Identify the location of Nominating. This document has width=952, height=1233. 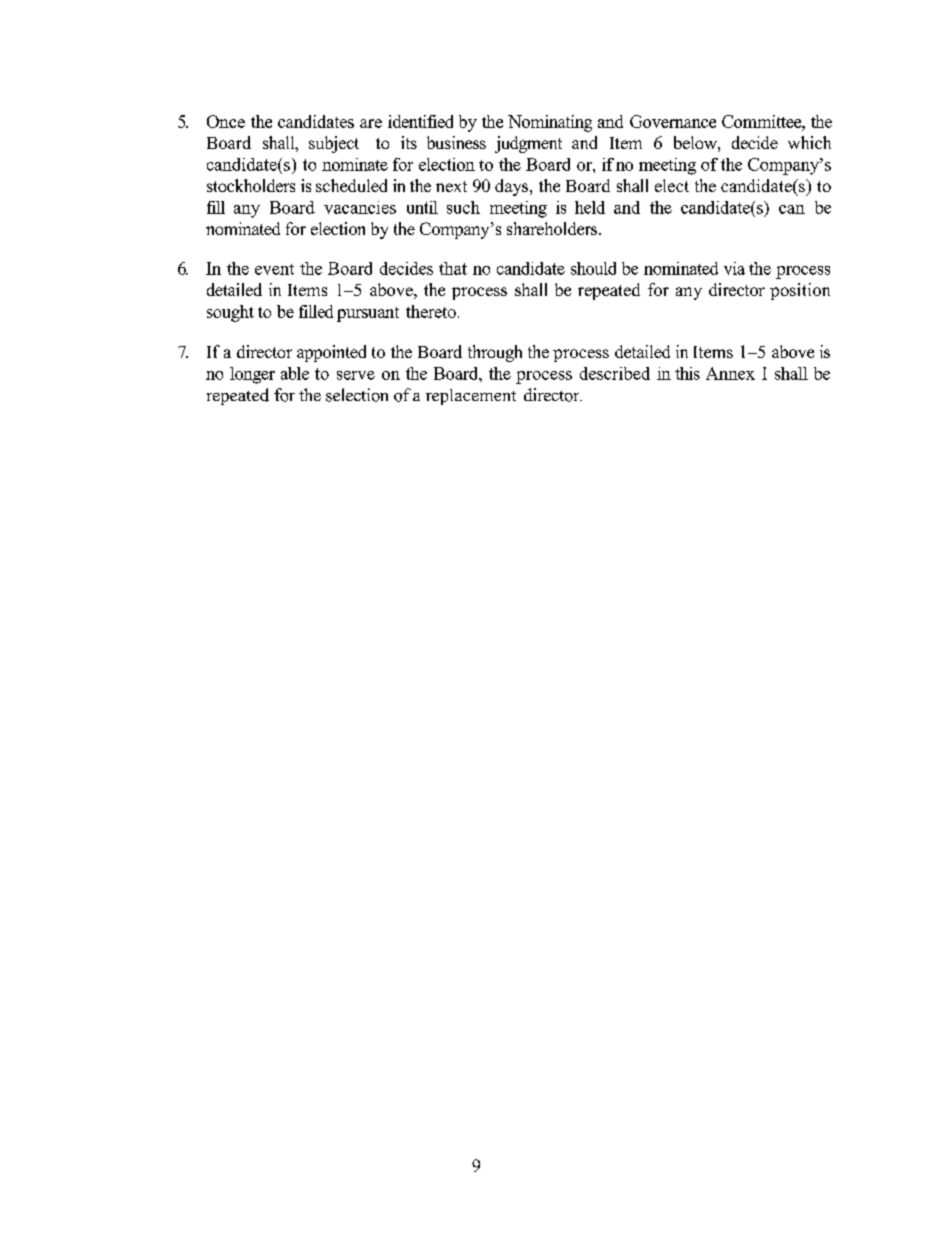
(550, 123).
